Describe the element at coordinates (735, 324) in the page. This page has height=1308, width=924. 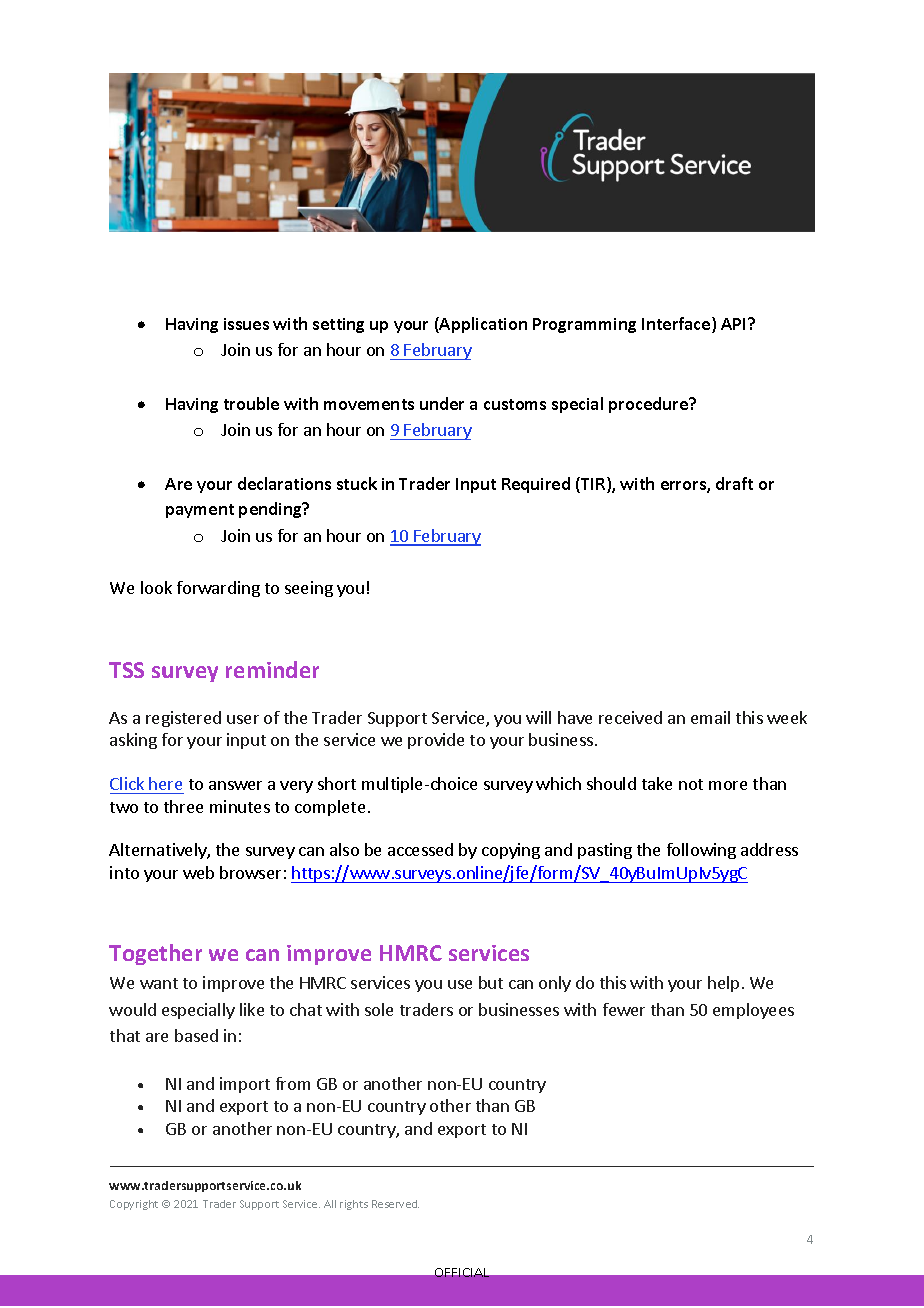
I see `API` at that location.
